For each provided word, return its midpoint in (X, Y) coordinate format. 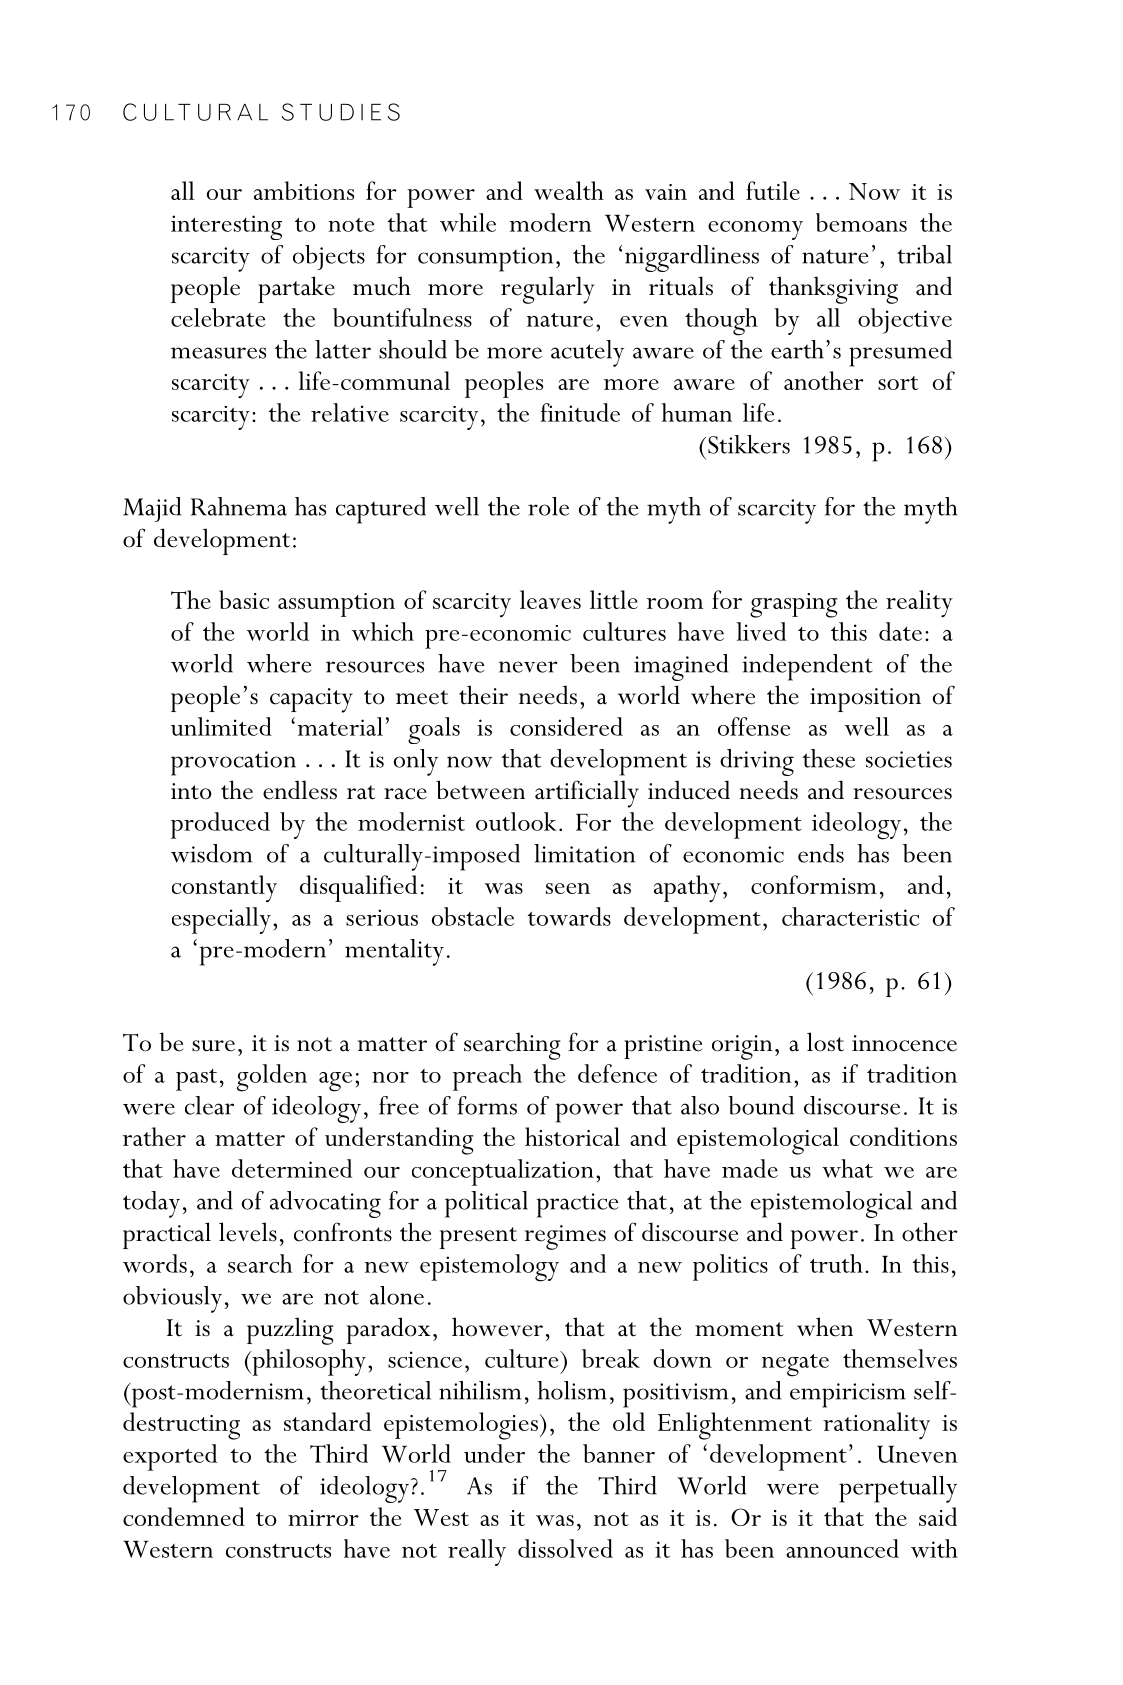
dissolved (565, 1548)
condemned (184, 1516)
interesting (226, 227)
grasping (794, 605)
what (847, 1168)
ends (821, 853)
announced (842, 1548)
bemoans (861, 222)
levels (248, 1232)
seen (568, 888)
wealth (569, 190)
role (548, 506)
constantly (224, 888)
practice (577, 1205)
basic (244, 599)
